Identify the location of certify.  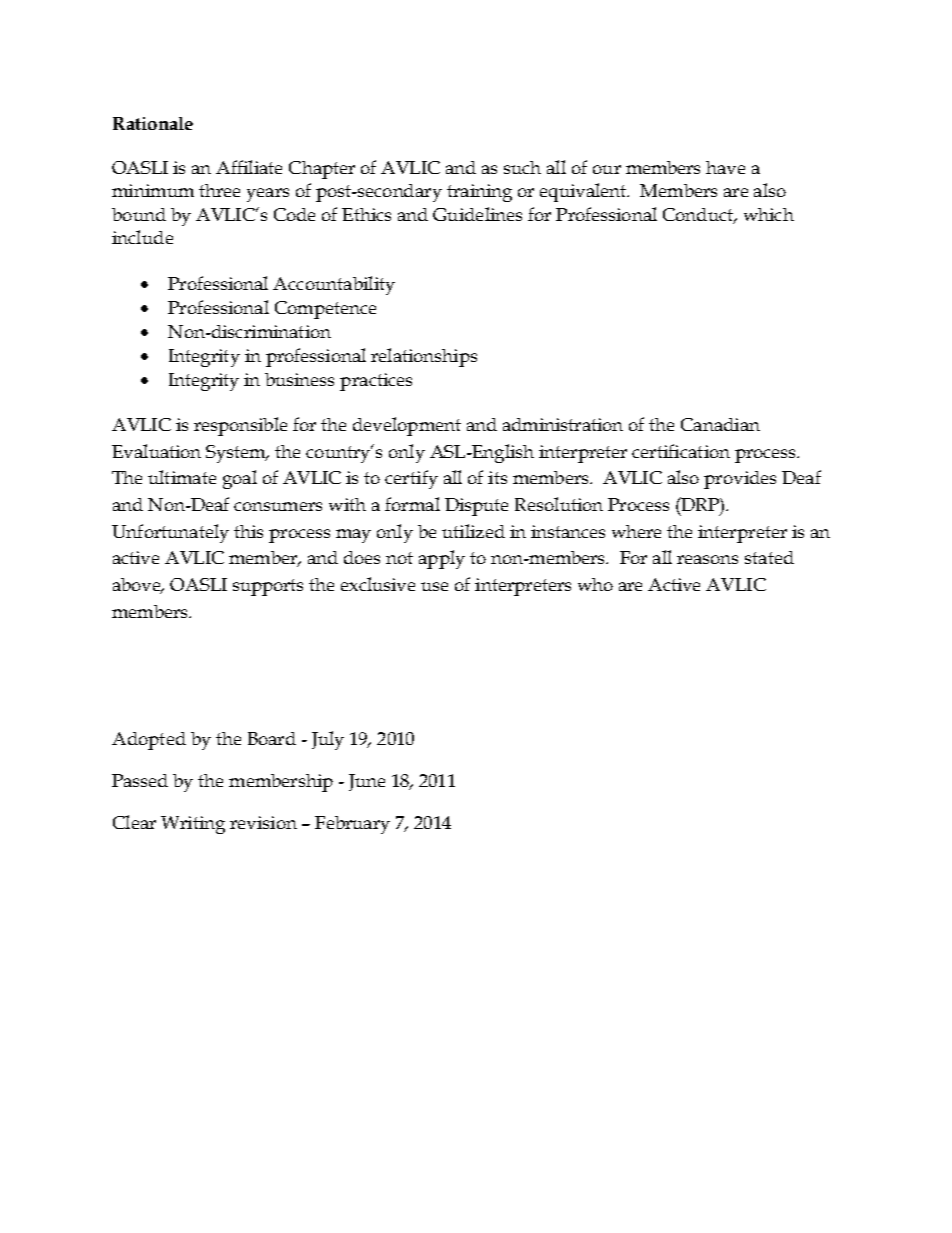
(411, 479).
